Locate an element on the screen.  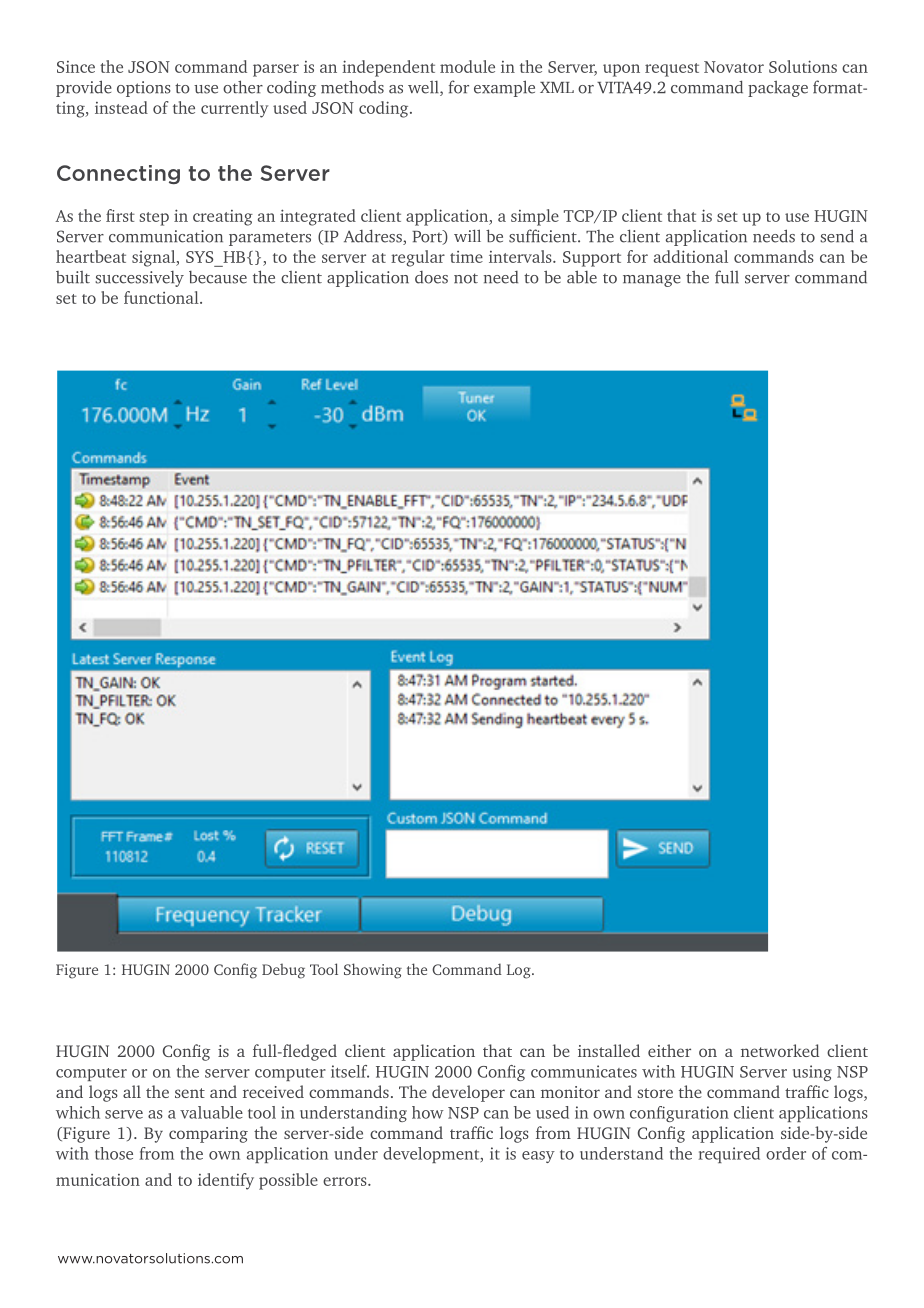
does is located at coordinates (431, 277).
